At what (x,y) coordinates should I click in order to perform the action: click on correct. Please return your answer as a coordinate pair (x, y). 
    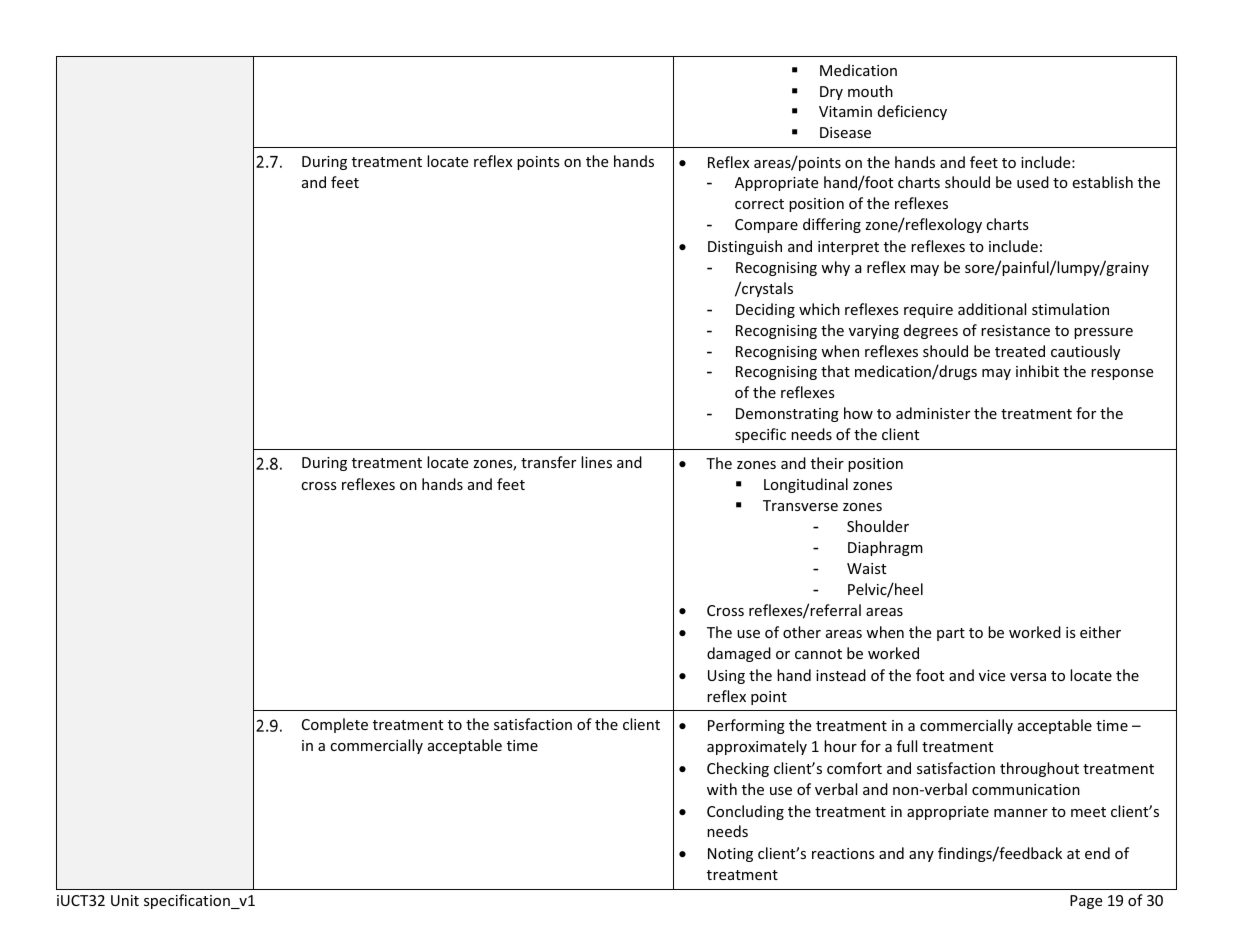
    Looking at the image, I should click on (759, 204).
